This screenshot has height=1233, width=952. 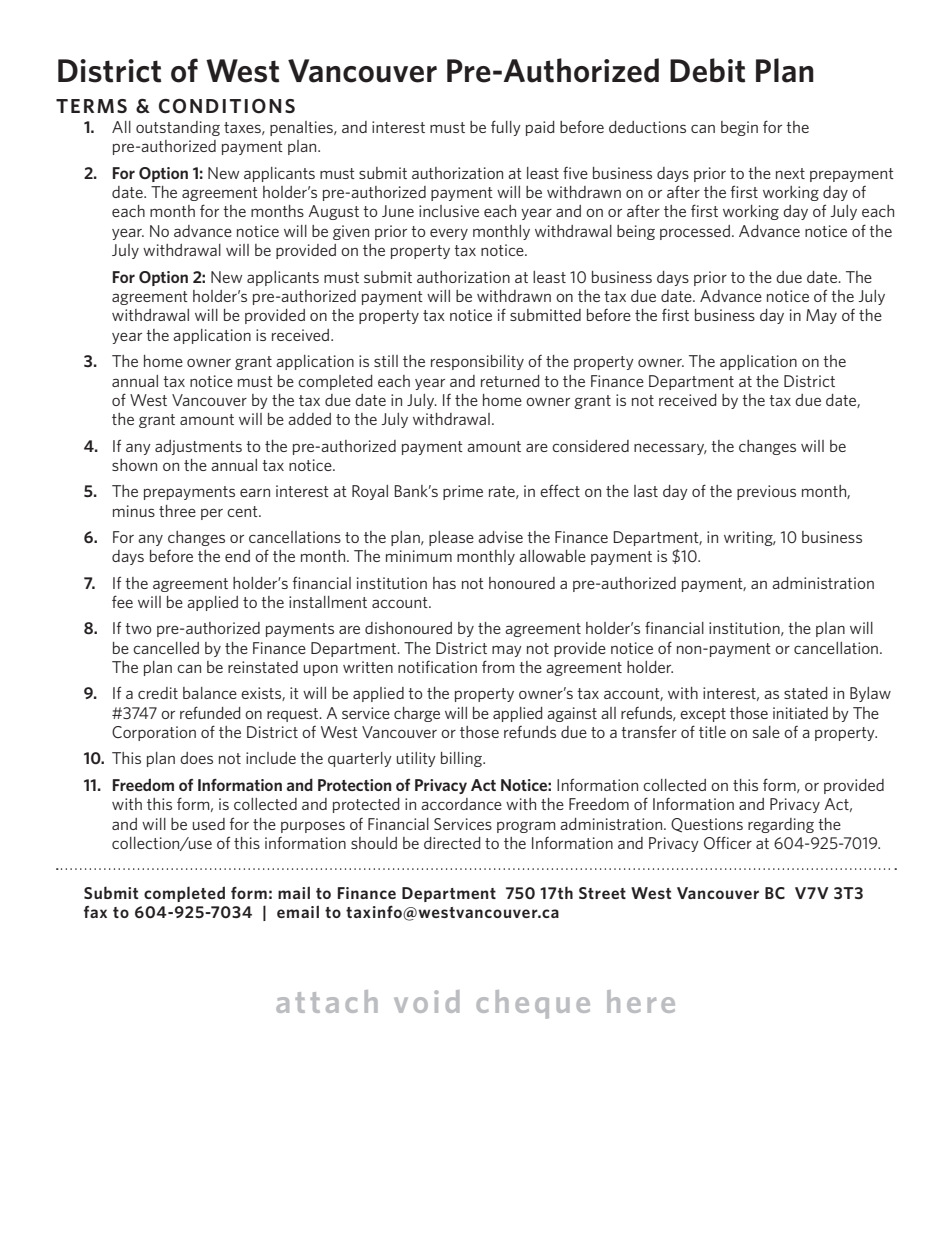 I want to click on fax, so click(x=95, y=912).
